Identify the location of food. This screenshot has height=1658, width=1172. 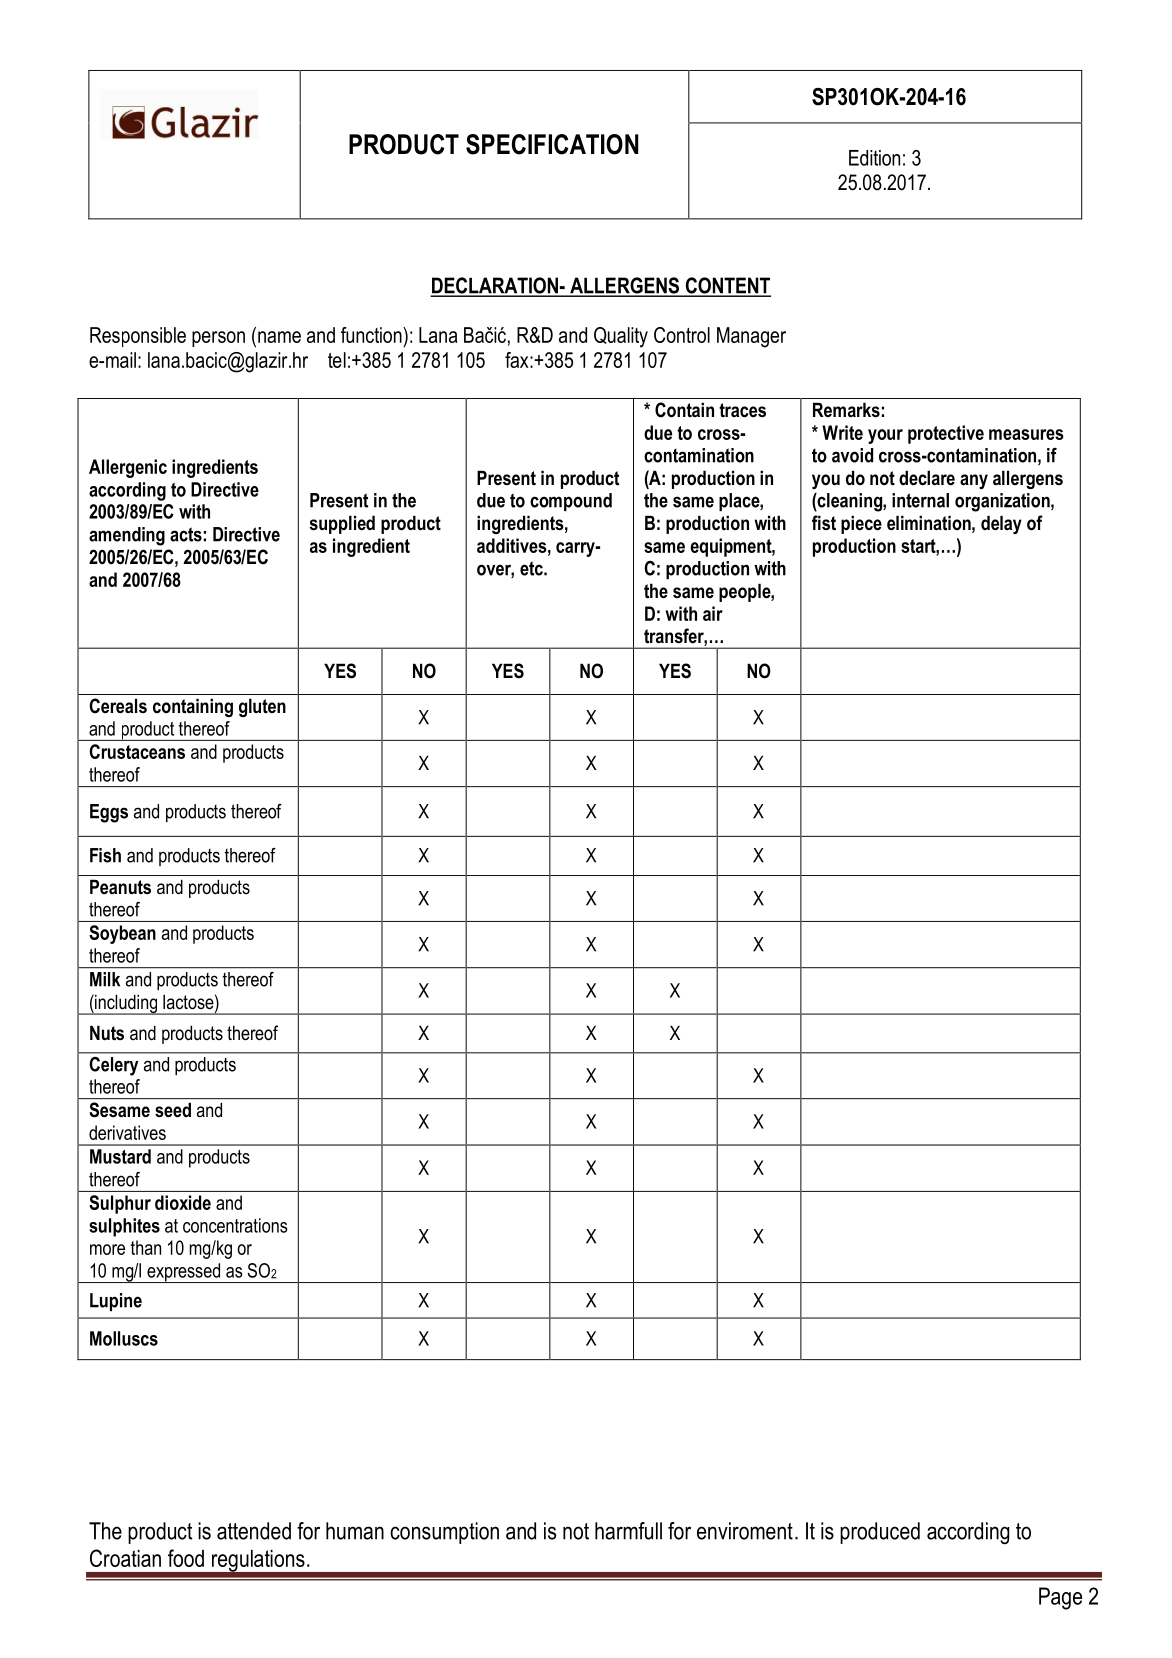
(186, 1558).
